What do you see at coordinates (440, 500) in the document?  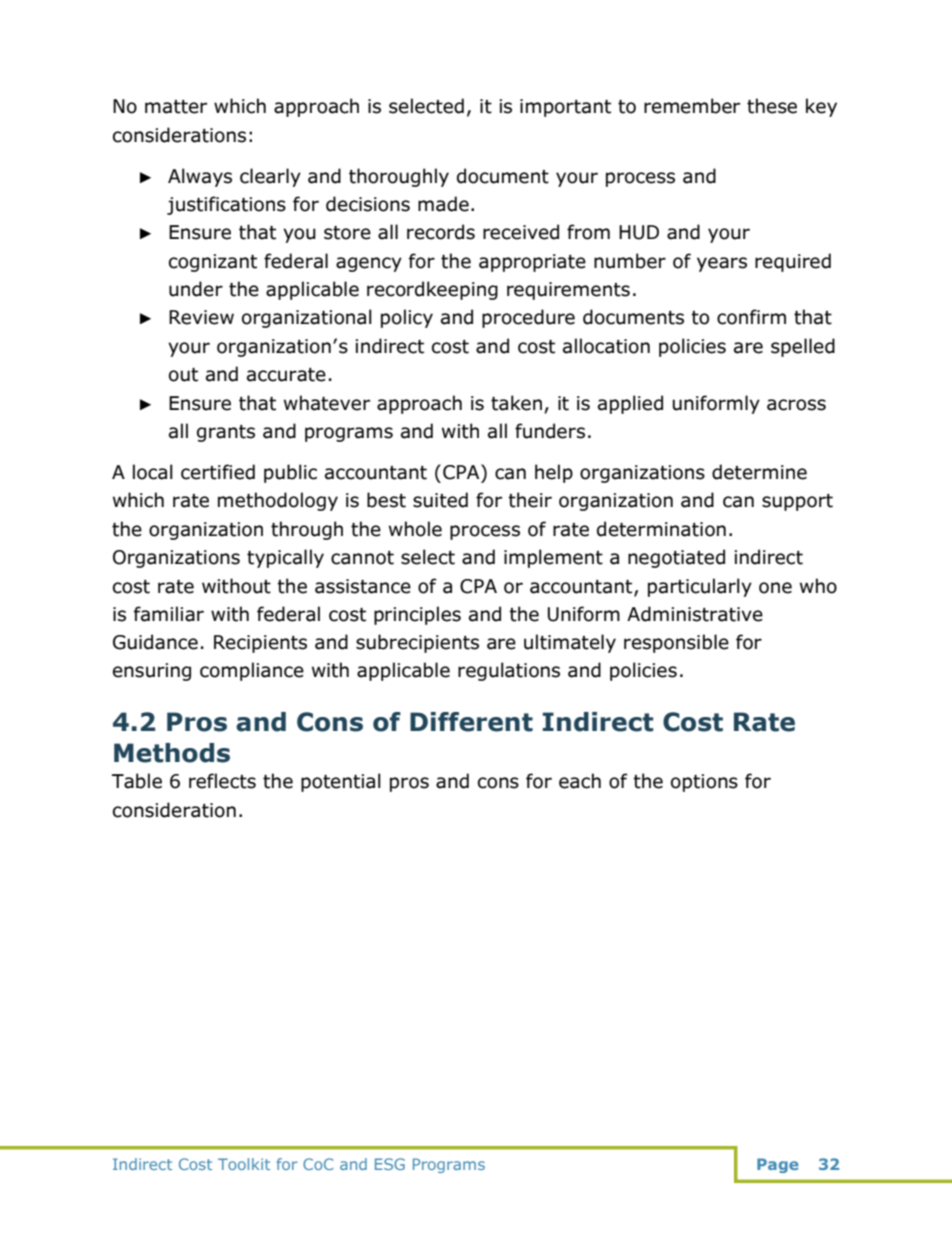 I see `suited` at bounding box center [440, 500].
